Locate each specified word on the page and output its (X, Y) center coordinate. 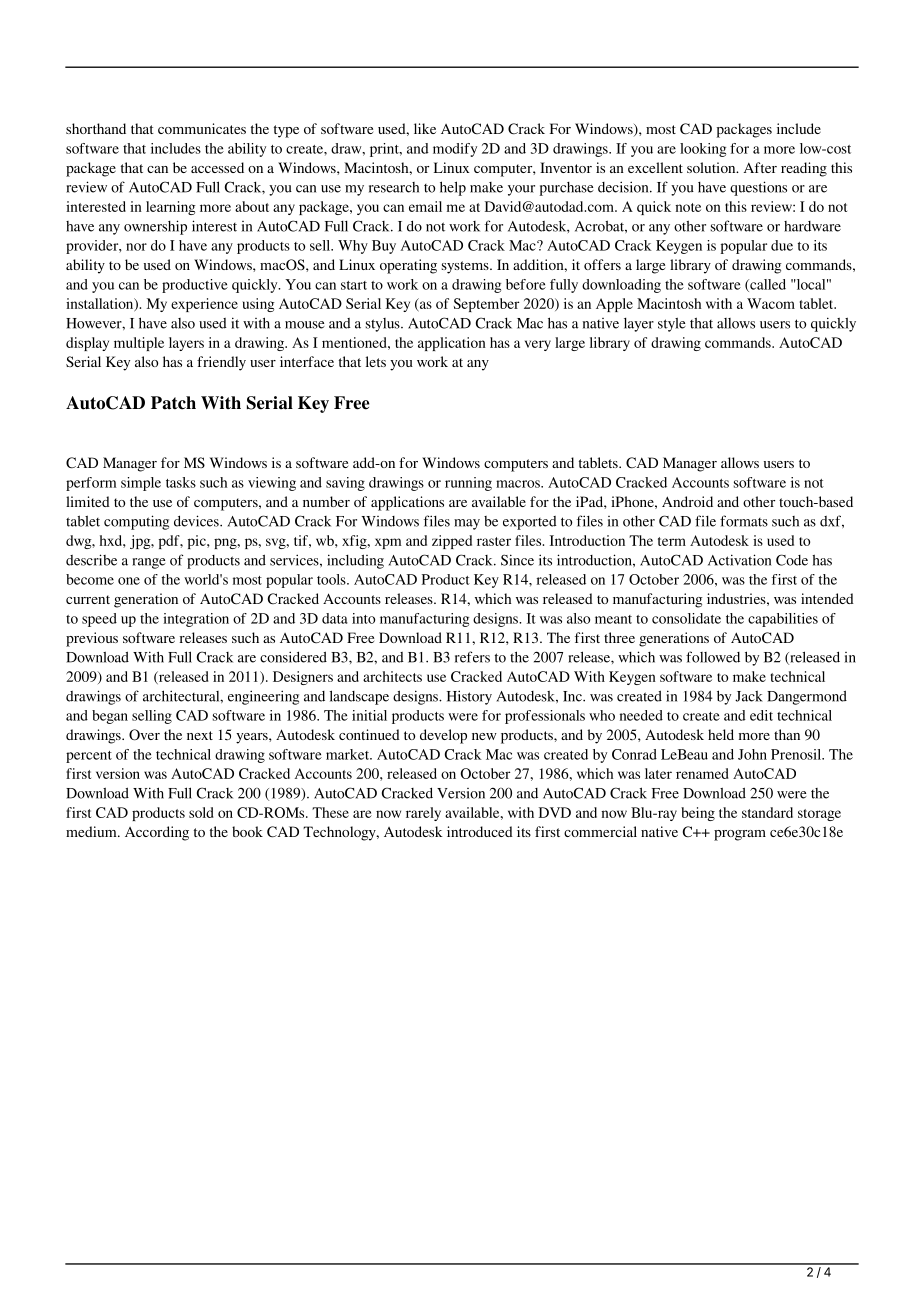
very (538, 345)
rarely (423, 814)
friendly (221, 363)
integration (196, 620)
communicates (202, 128)
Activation (739, 560)
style (672, 325)
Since (517, 560)
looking (703, 150)
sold (201, 812)
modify (455, 150)
